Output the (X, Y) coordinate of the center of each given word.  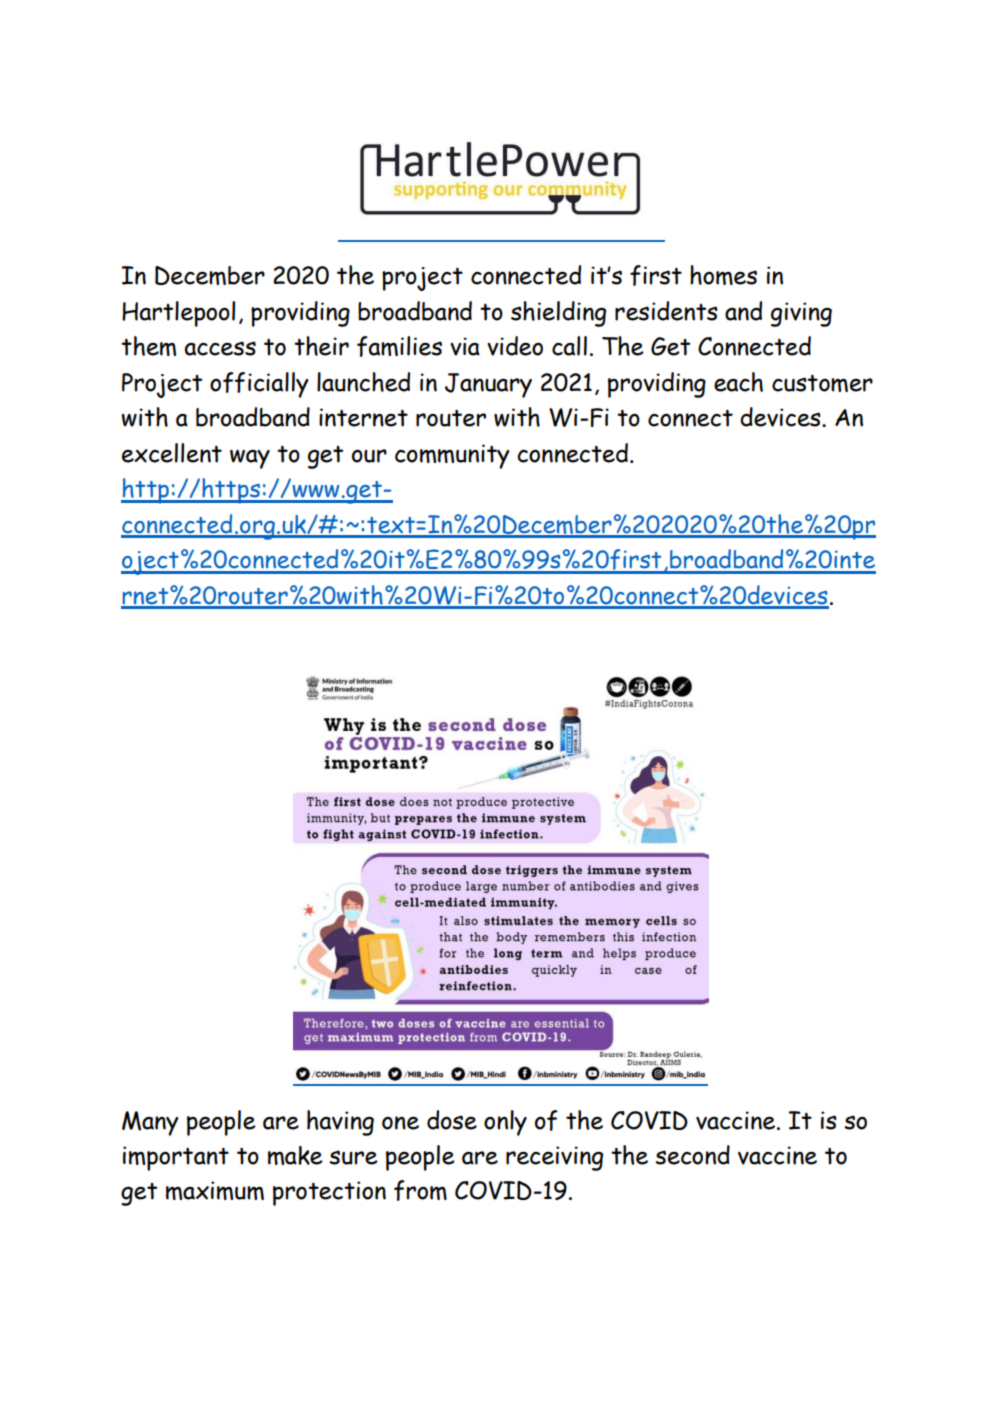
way (250, 459)
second (692, 1155)
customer (822, 383)
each (738, 382)
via (465, 346)
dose (452, 1120)
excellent (172, 453)
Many (150, 1123)
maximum (215, 1190)
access (220, 348)
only (505, 1123)
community (452, 456)
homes (723, 275)
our (369, 456)
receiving (554, 1158)
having (340, 1123)
